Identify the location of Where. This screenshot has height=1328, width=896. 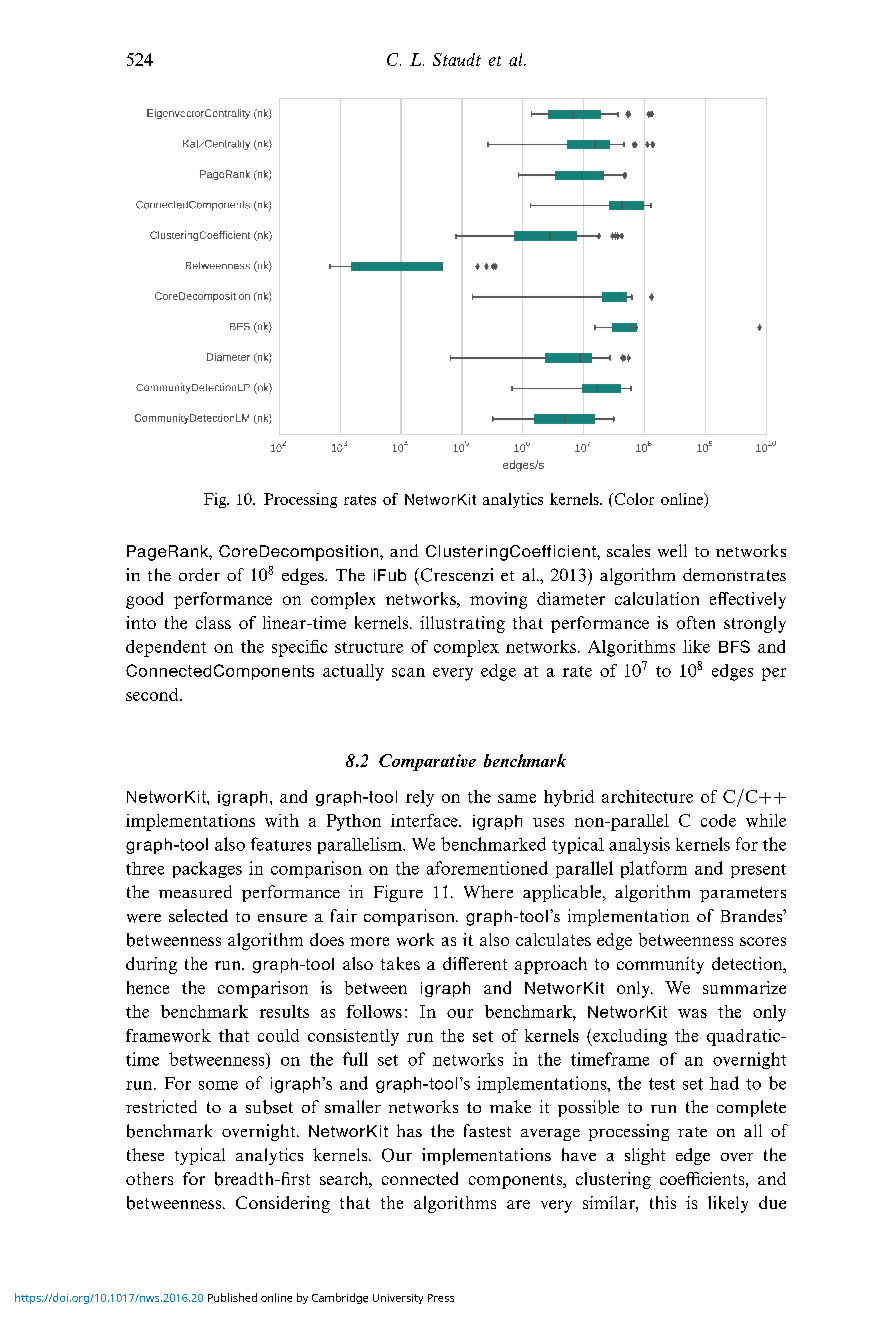
(488, 891).
